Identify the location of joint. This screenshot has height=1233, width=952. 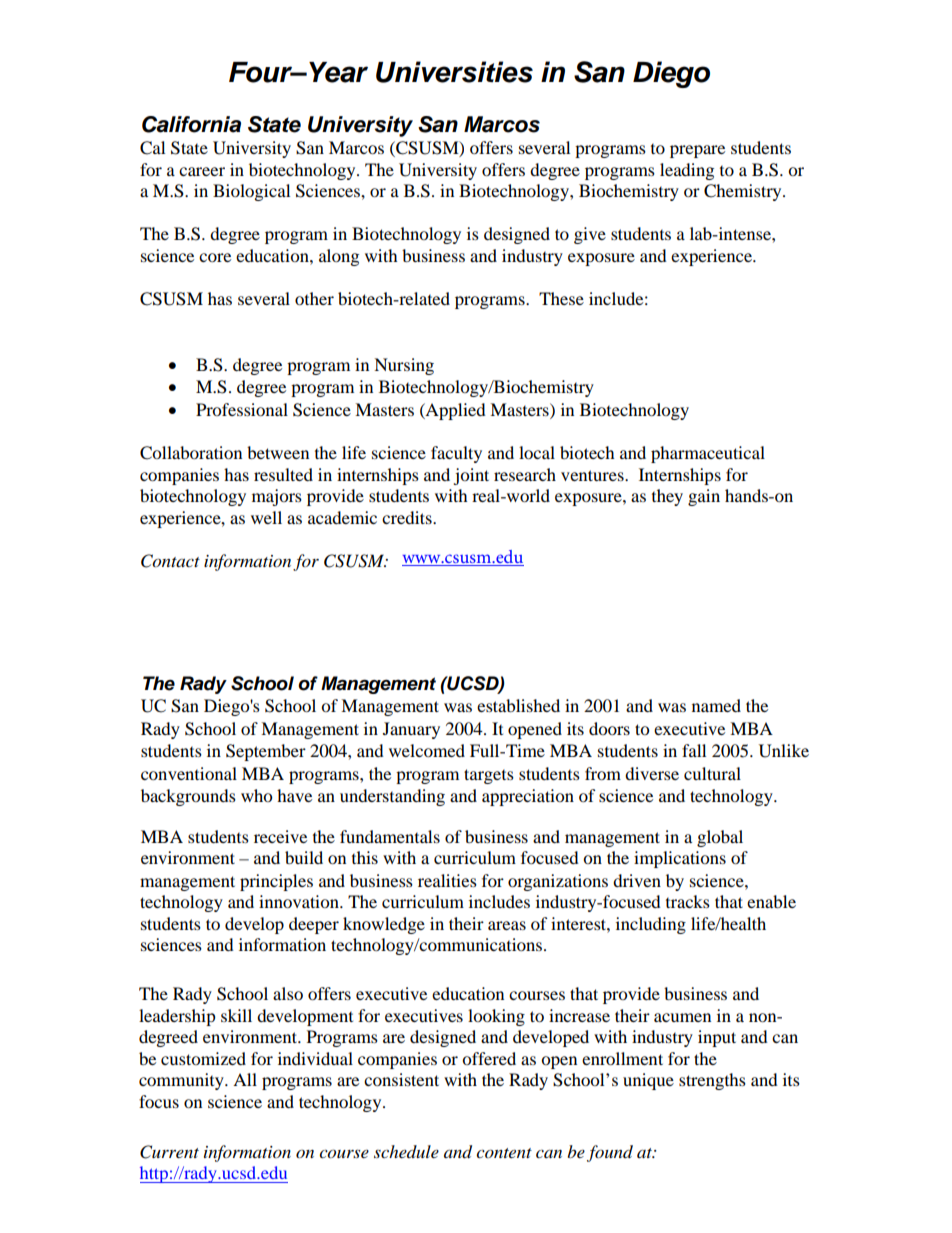
(471, 476).
